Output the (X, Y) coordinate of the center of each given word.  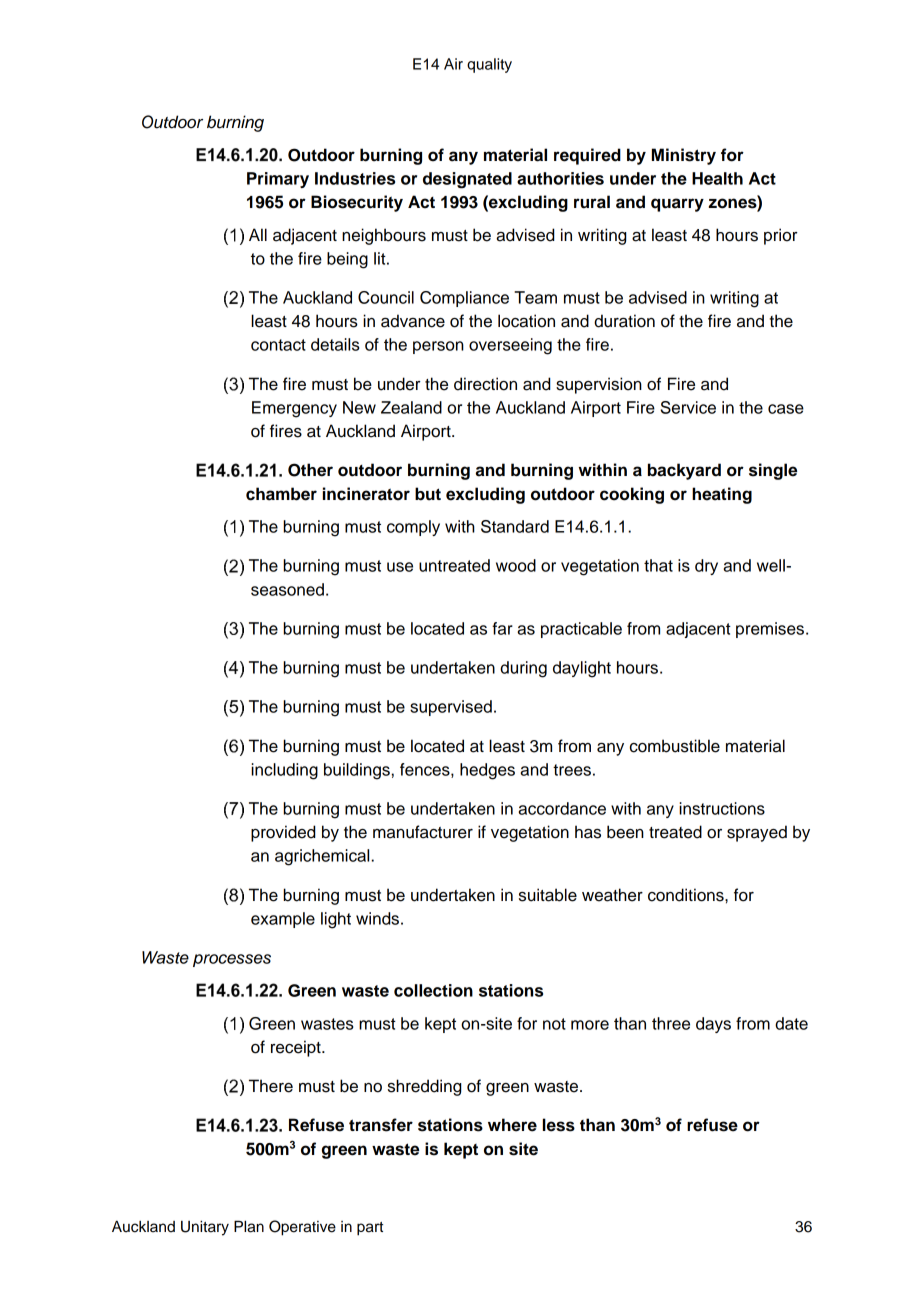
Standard (515, 526)
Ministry (684, 156)
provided (283, 833)
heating (722, 495)
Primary (278, 180)
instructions (722, 808)
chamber (281, 494)
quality (489, 65)
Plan (249, 1226)
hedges (487, 771)
